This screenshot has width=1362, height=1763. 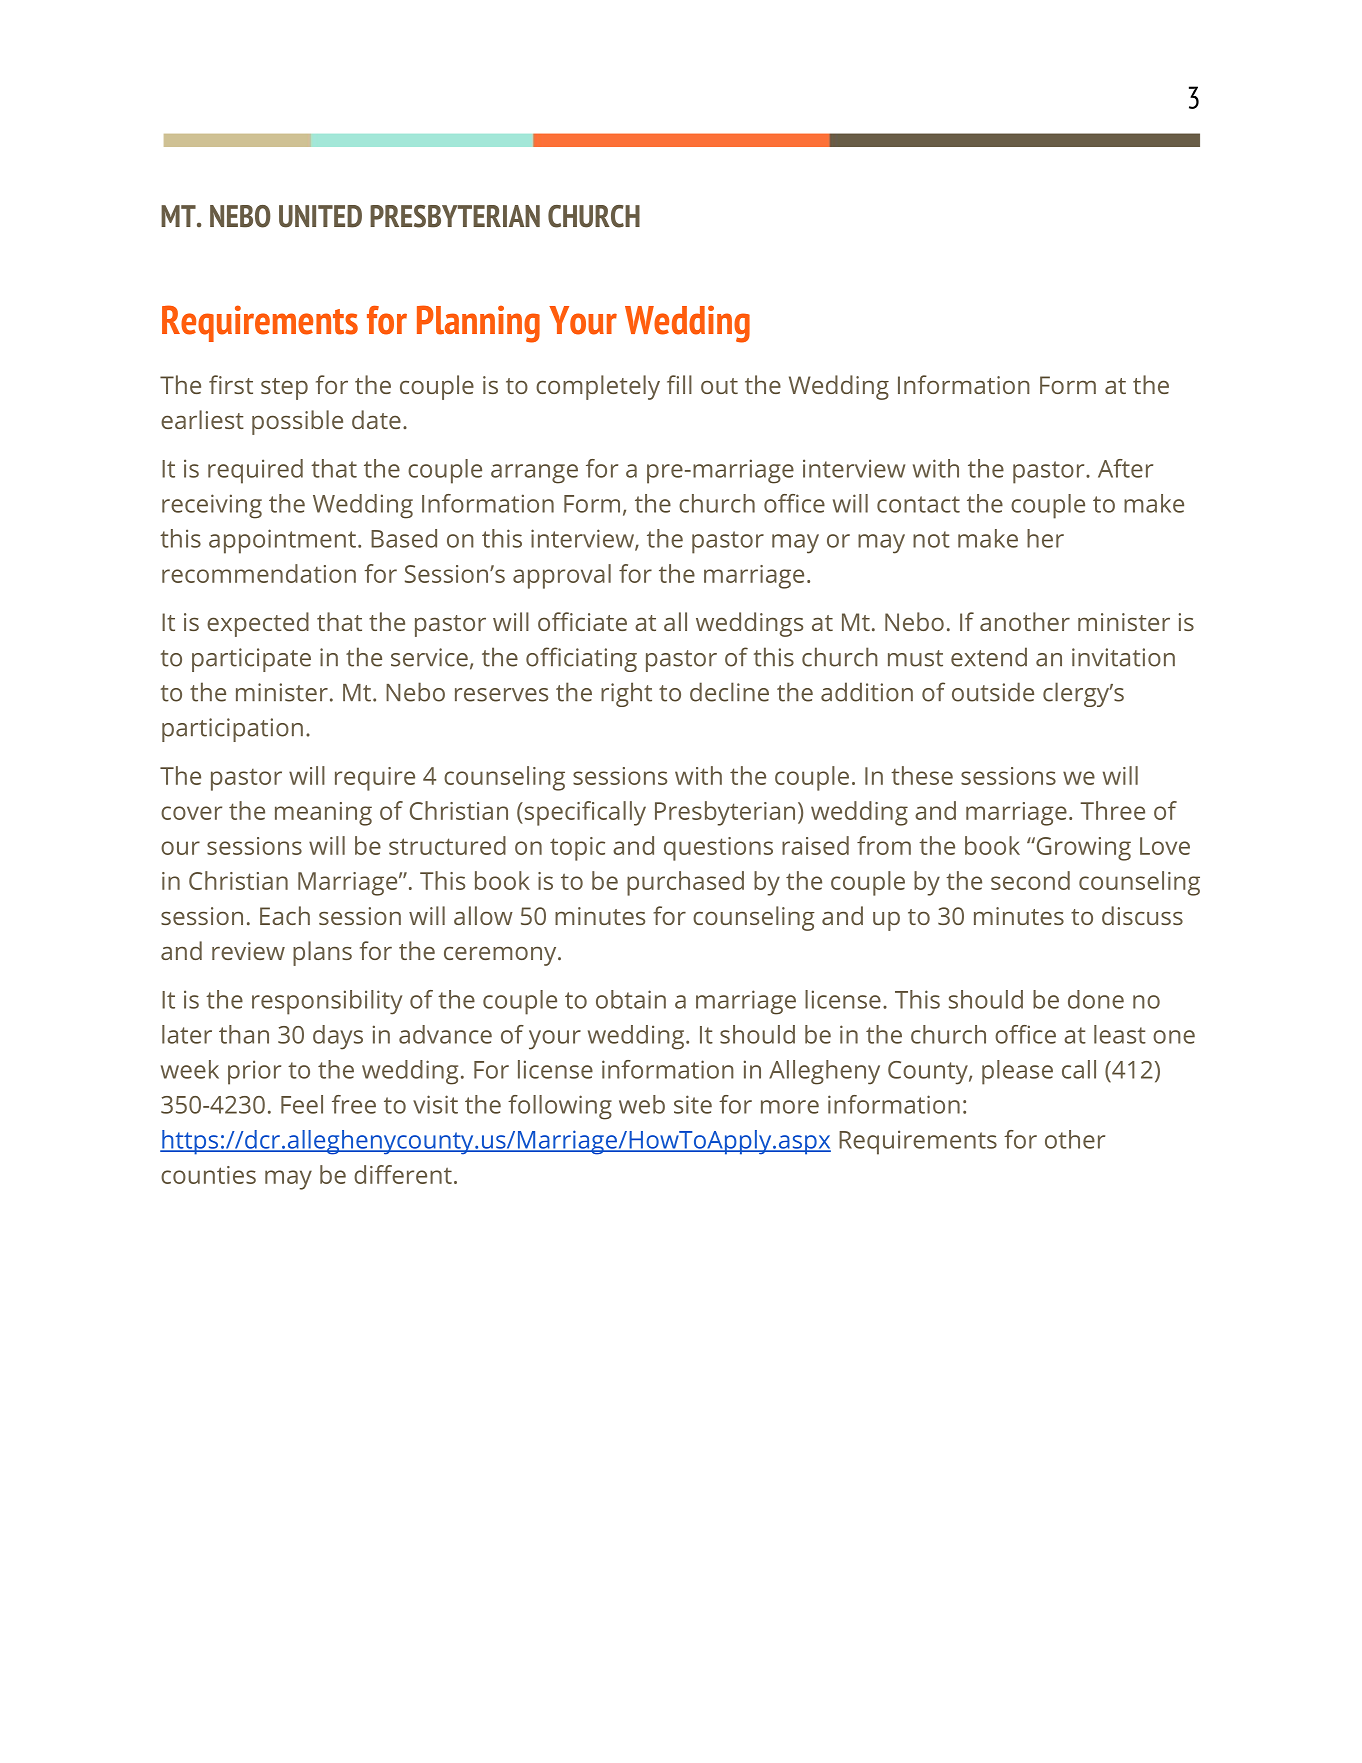 What do you see at coordinates (1125, 468) in the screenshot?
I see `After` at bounding box center [1125, 468].
